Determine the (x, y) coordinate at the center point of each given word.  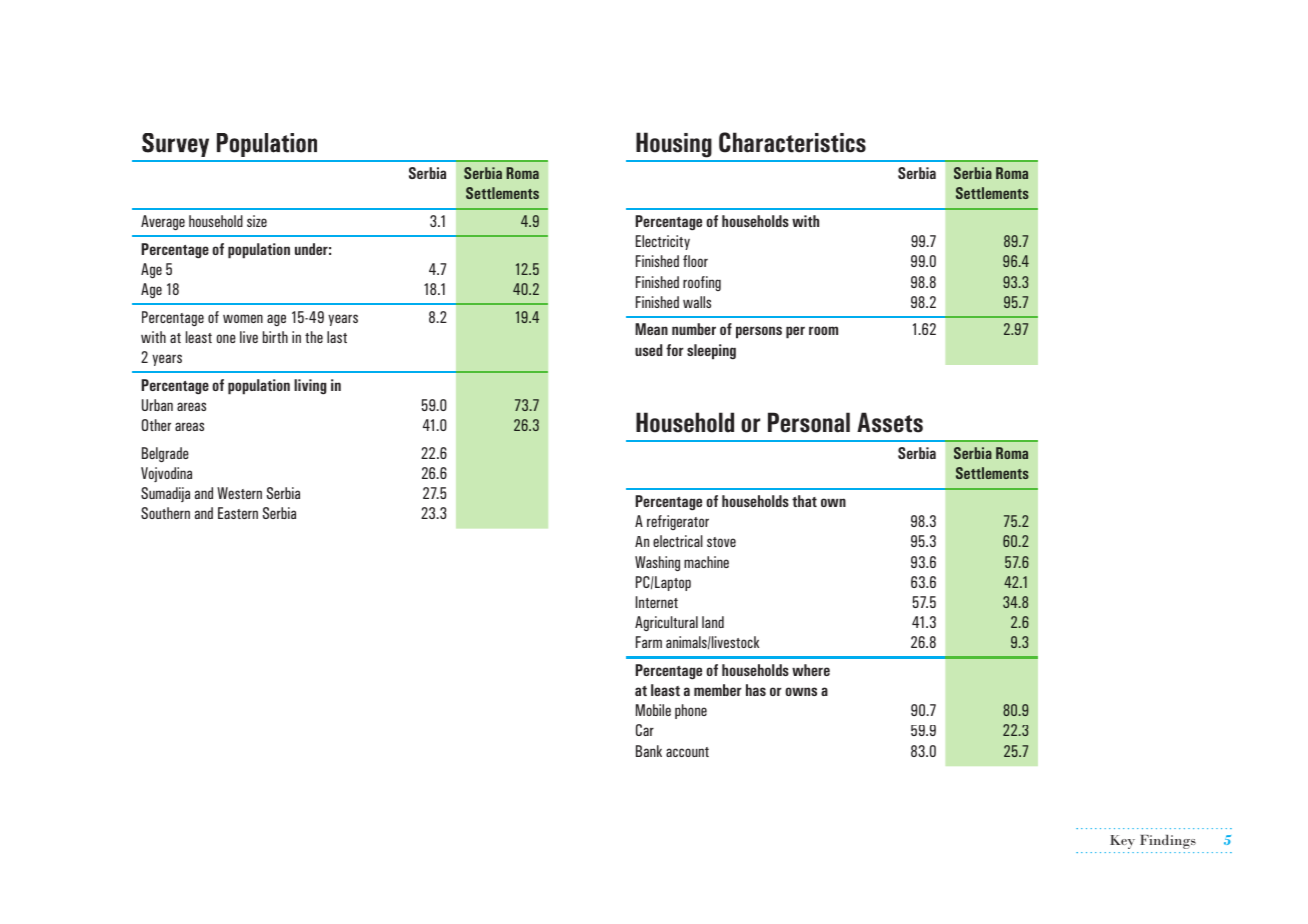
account (687, 752)
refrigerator (678, 522)
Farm (649, 642)
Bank (649, 751)
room (823, 330)
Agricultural (666, 623)
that (804, 501)
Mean (651, 329)
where (811, 670)
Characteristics (792, 142)
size (257, 221)
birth (275, 337)
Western (239, 493)
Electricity (663, 242)
